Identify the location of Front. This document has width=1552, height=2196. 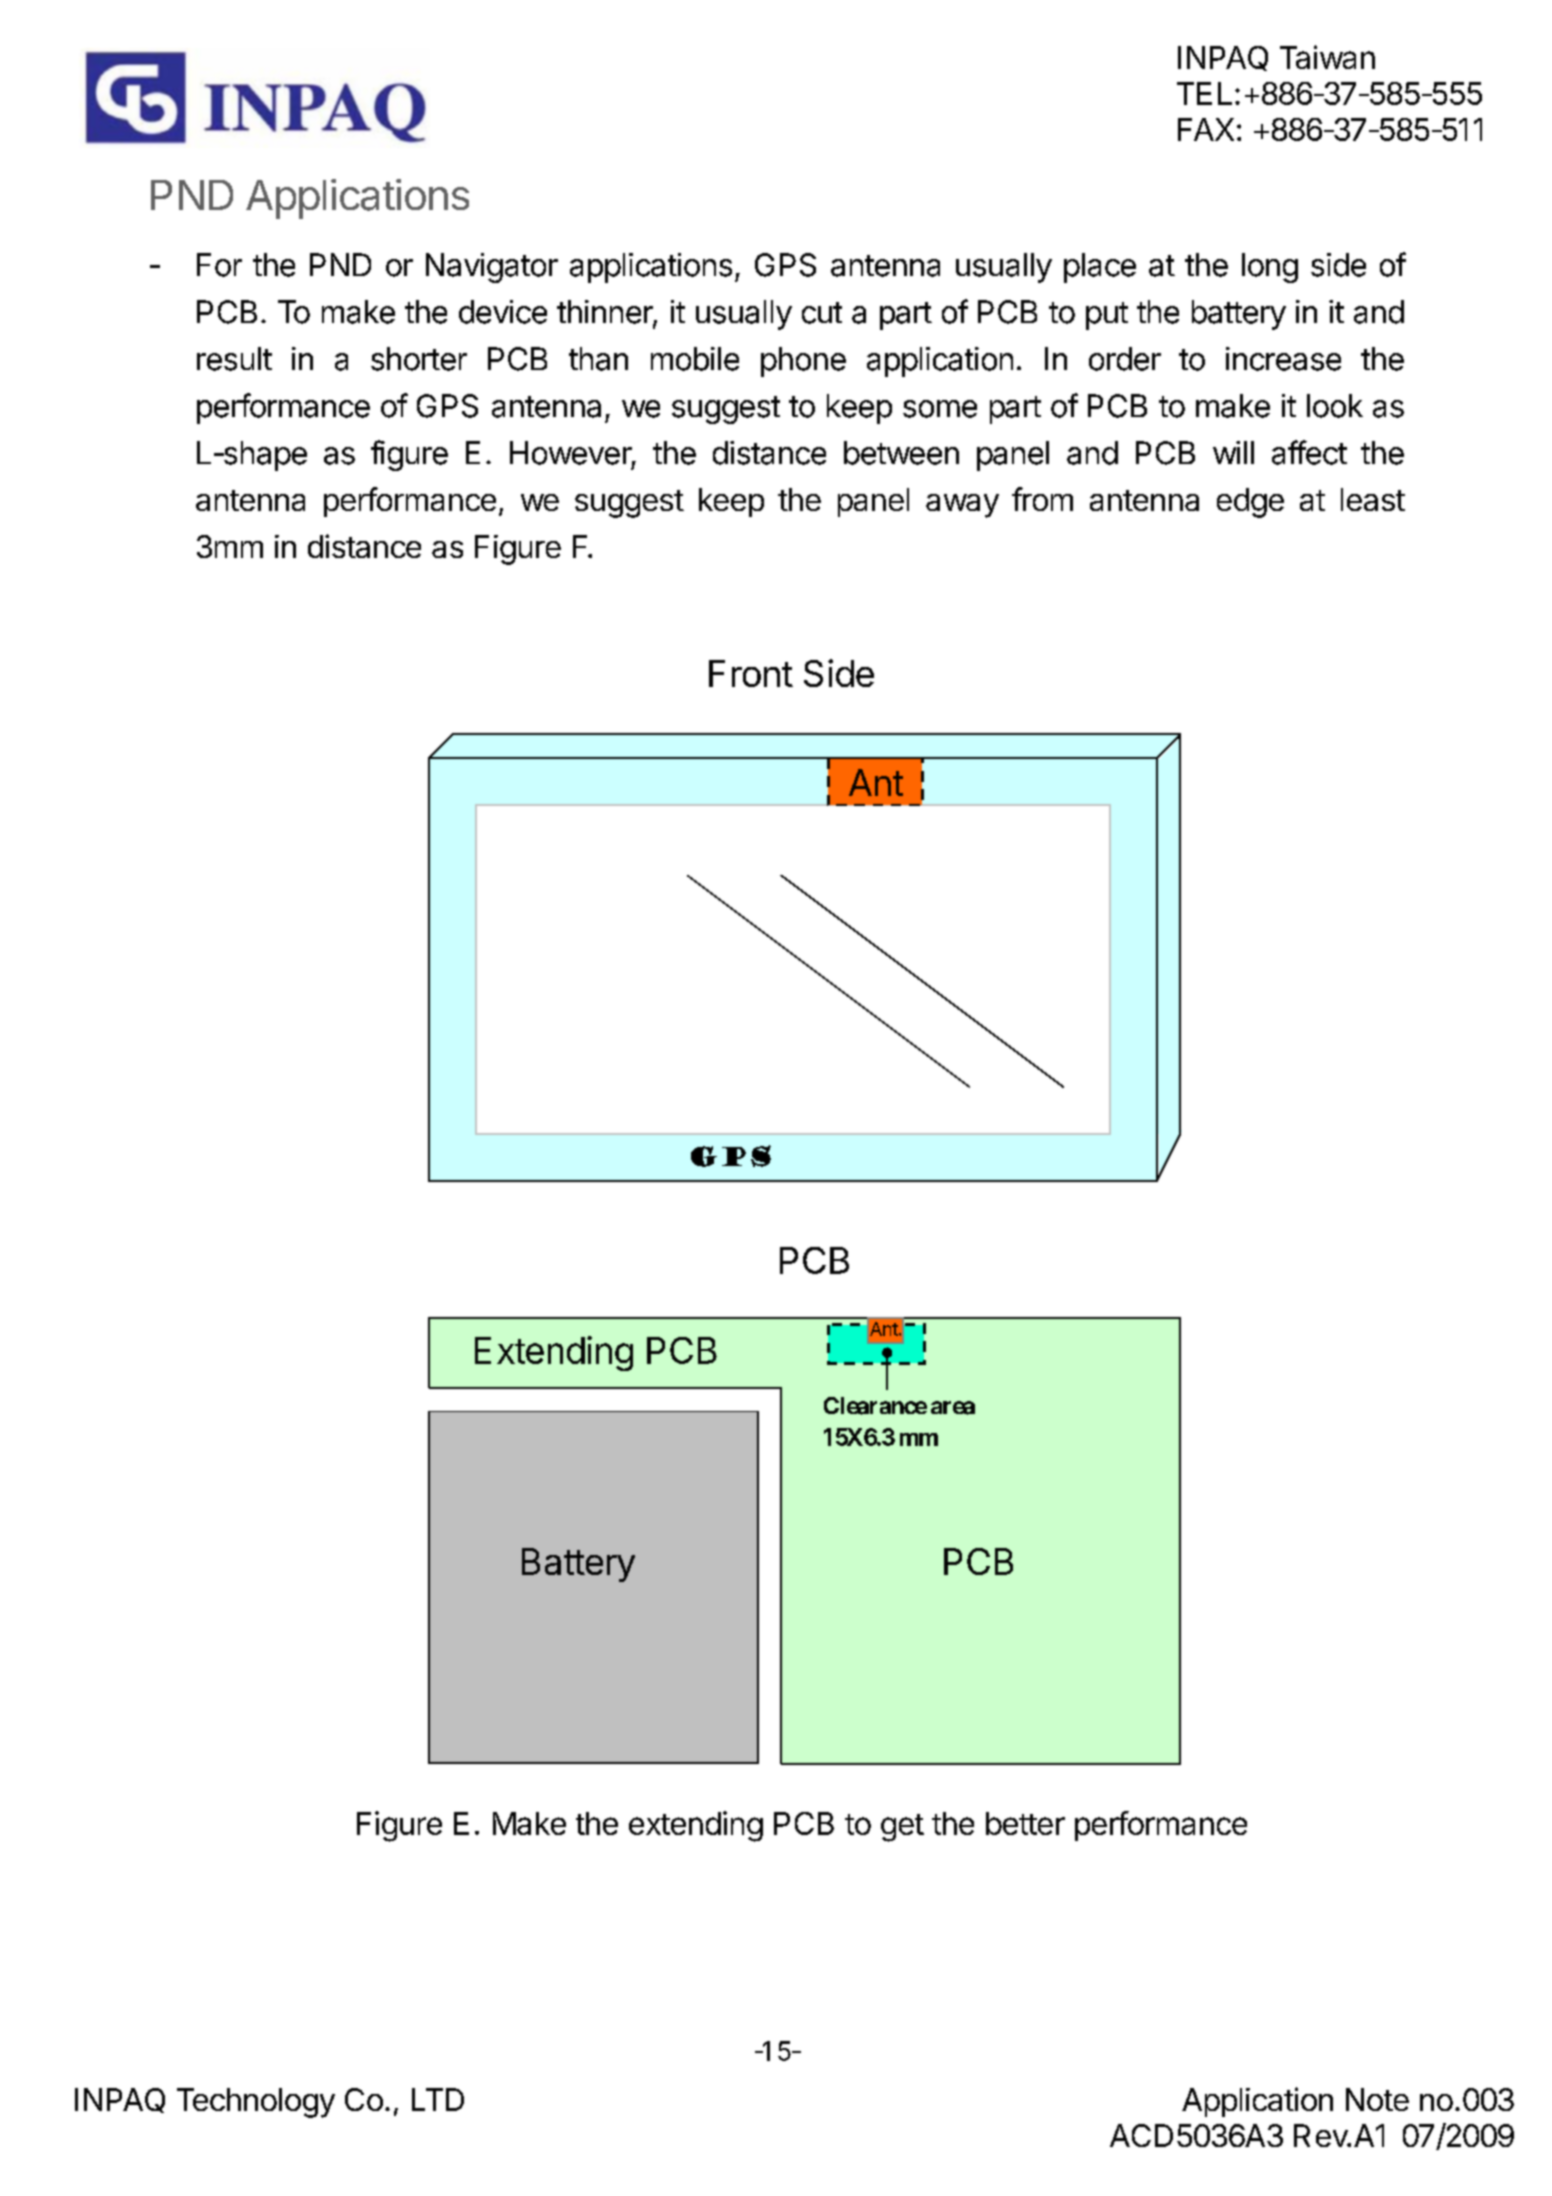
(751, 673).
